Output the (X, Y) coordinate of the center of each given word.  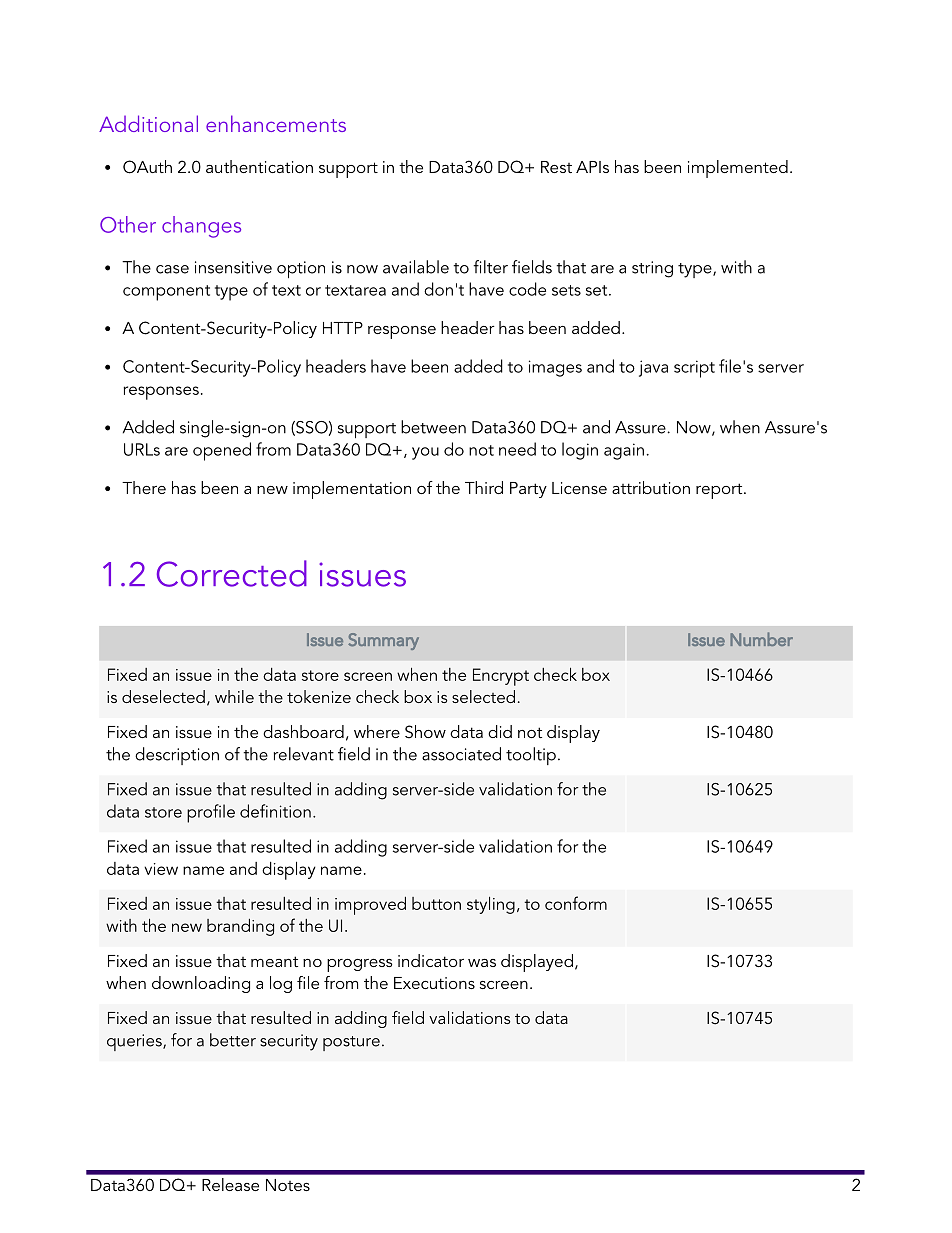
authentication (259, 166)
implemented (738, 169)
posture (351, 1043)
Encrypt (501, 677)
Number (761, 639)
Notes (288, 1185)
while (234, 696)
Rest (556, 167)
